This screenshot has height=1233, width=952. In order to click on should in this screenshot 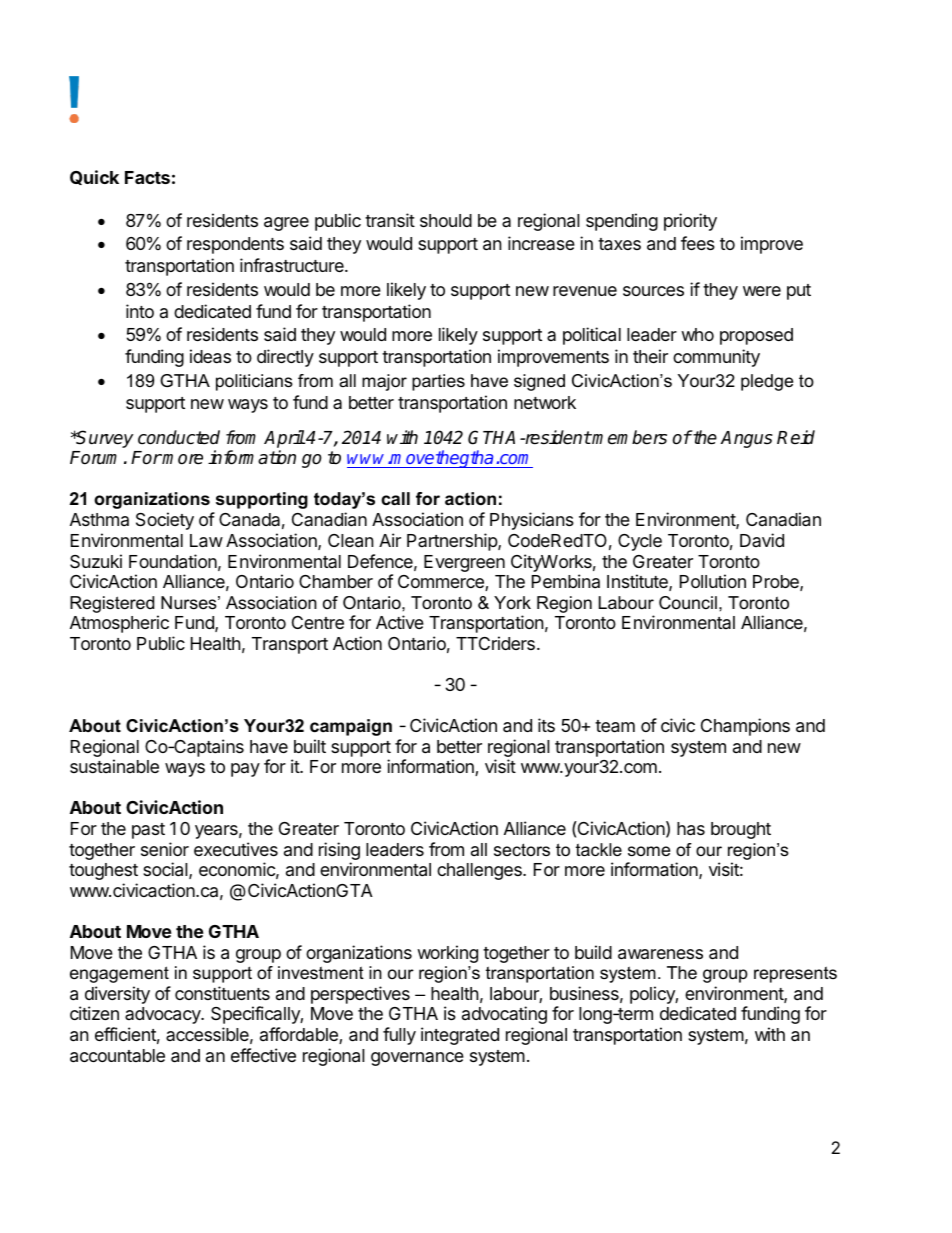, I will do `click(446, 220)`.
